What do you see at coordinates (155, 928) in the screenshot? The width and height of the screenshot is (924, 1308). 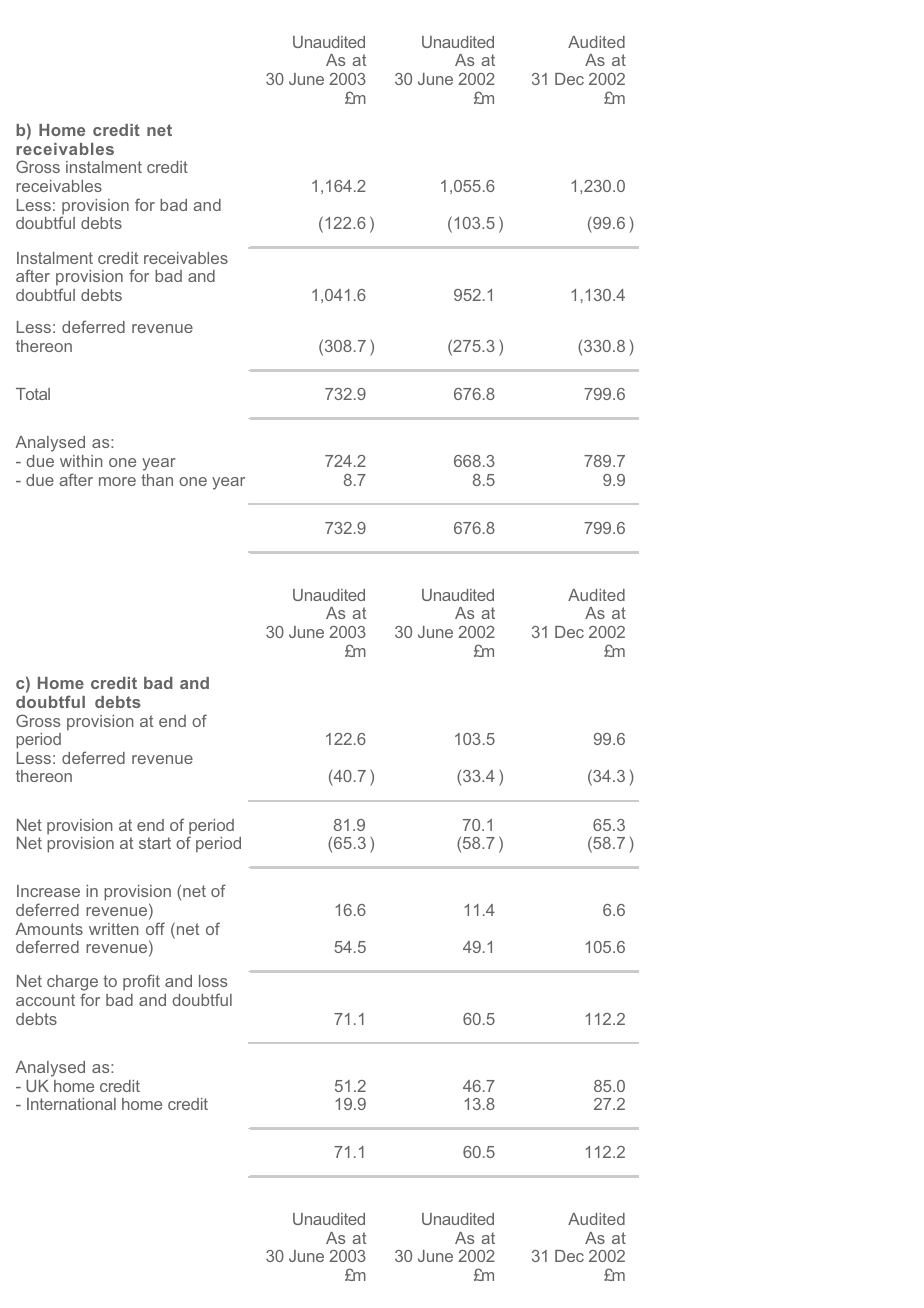 I see `off` at bounding box center [155, 928].
